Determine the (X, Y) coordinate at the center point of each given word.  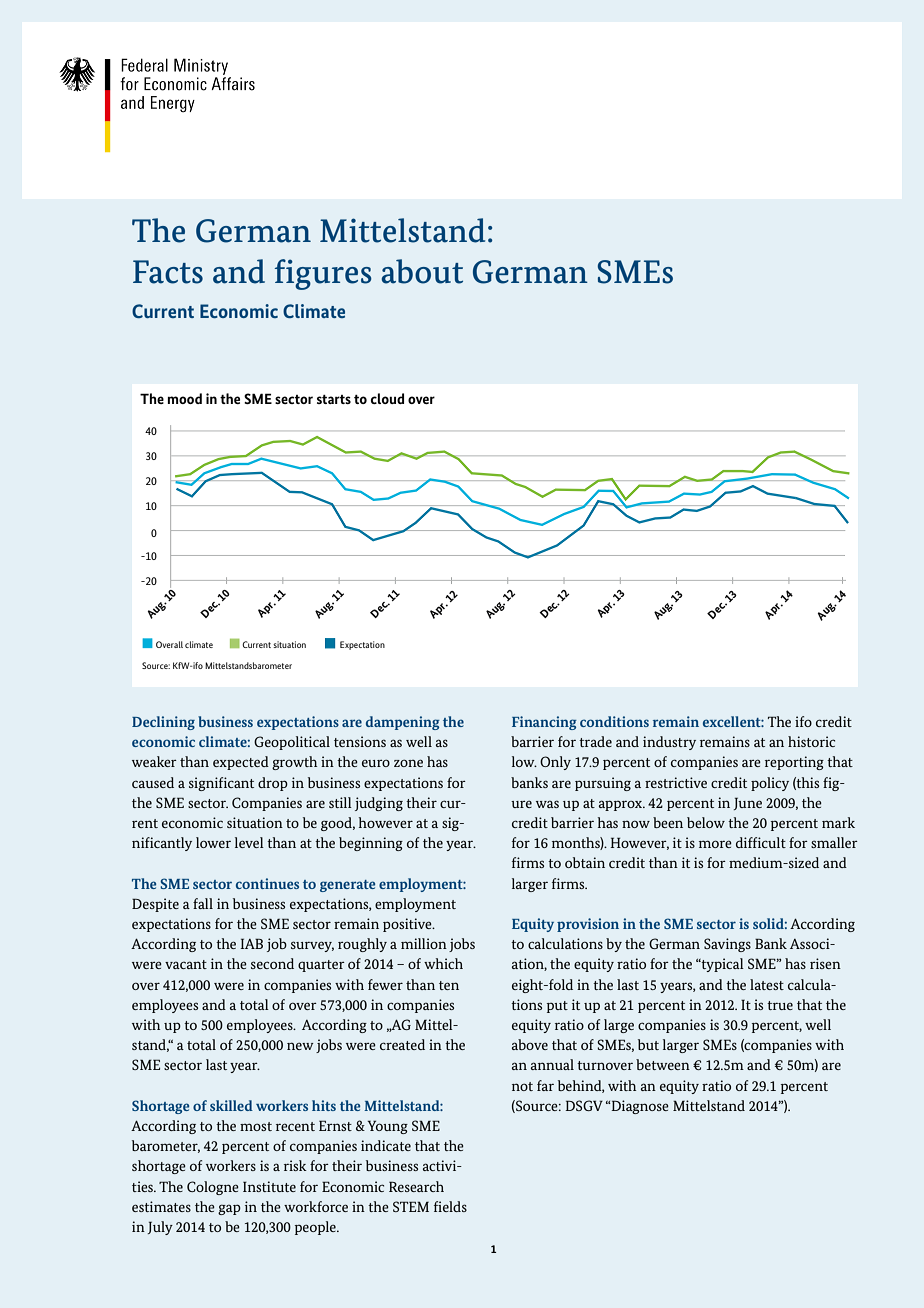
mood (185, 398)
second (272, 963)
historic (811, 741)
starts (334, 399)
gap (229, 1209)
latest (767, 984)
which (443, 963)
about (422, 271)
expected (241, 763)
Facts (168, 272)
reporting (794, 763)
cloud (387, 398)
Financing (544, 723)
